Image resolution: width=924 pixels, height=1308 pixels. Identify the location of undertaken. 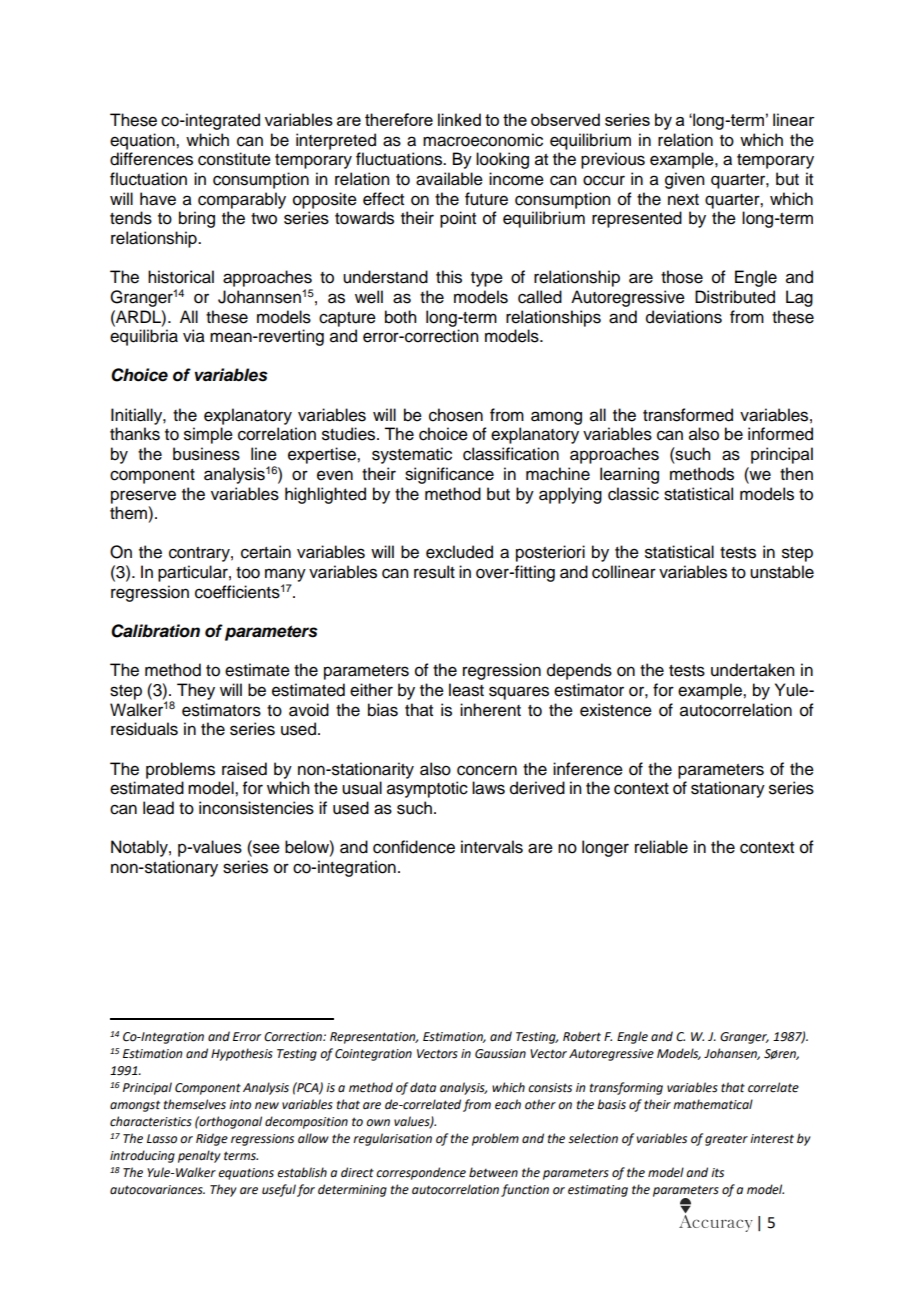
(752, 670).
